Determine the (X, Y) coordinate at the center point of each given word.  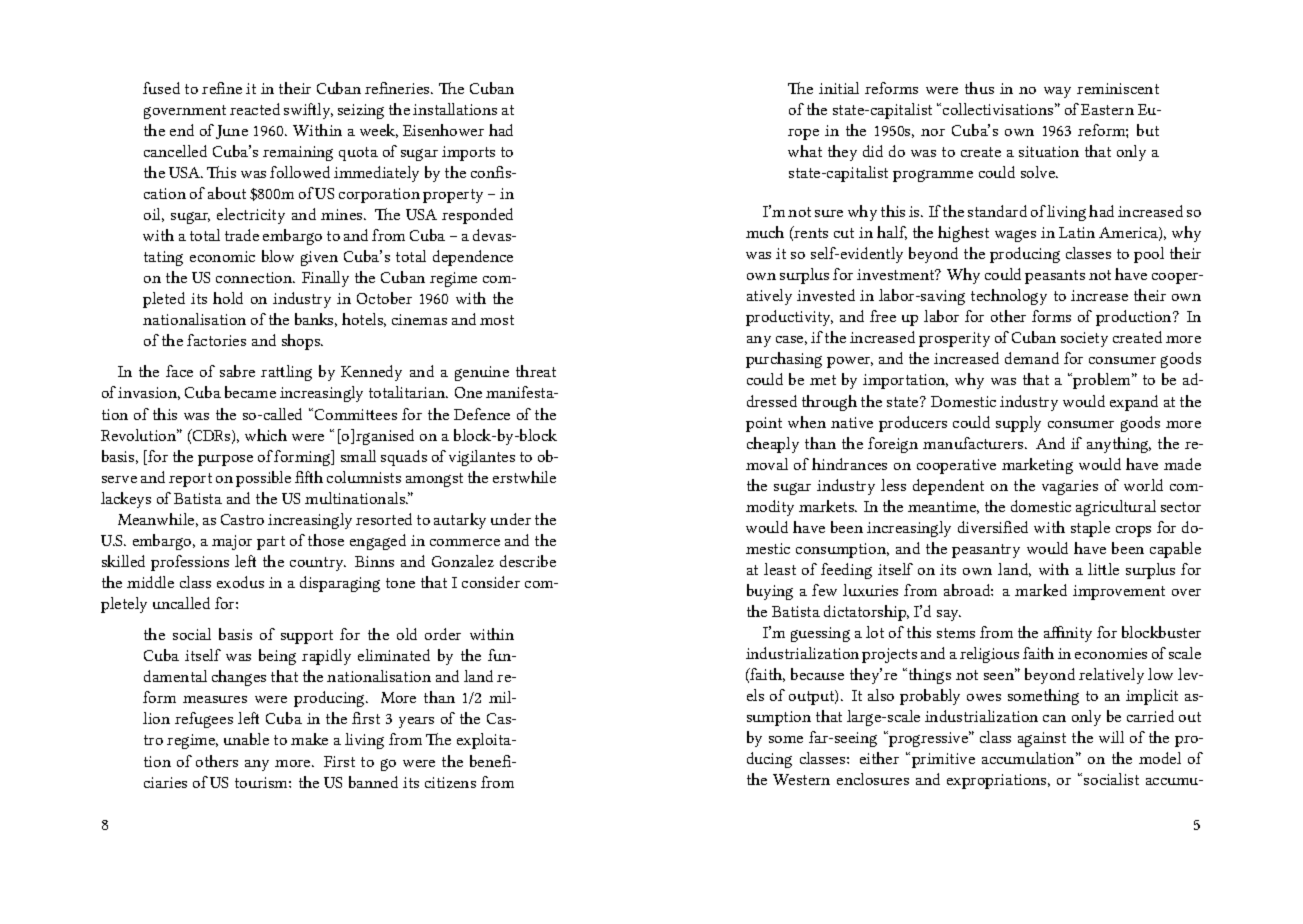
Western (801, 779)
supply (1018, 424)
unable (246, 739)
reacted (255, 109)
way (1057, 92)
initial (839, 88)
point (764, 424)
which (266, 435)
